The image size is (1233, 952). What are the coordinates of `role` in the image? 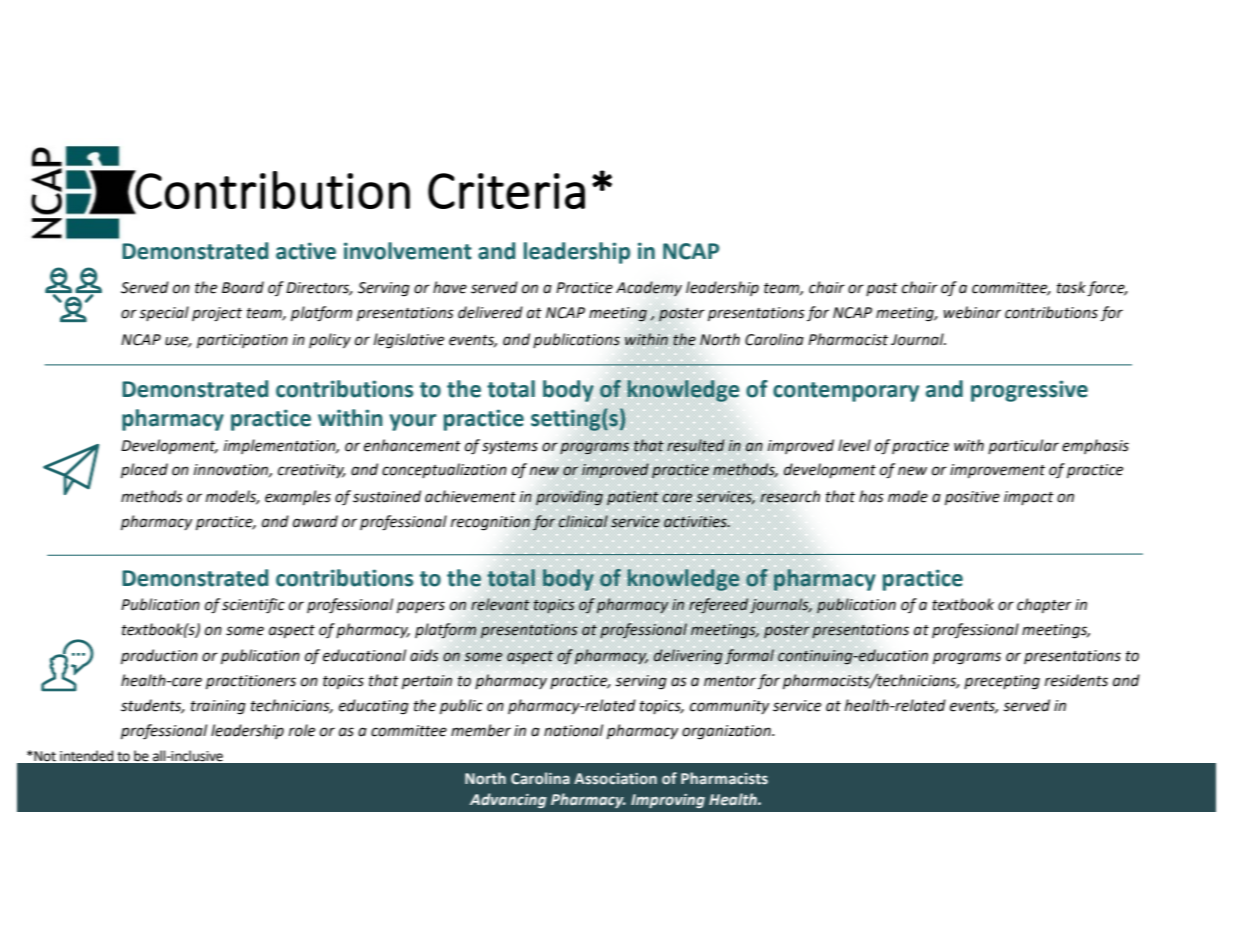 It's located at (302, 730).
